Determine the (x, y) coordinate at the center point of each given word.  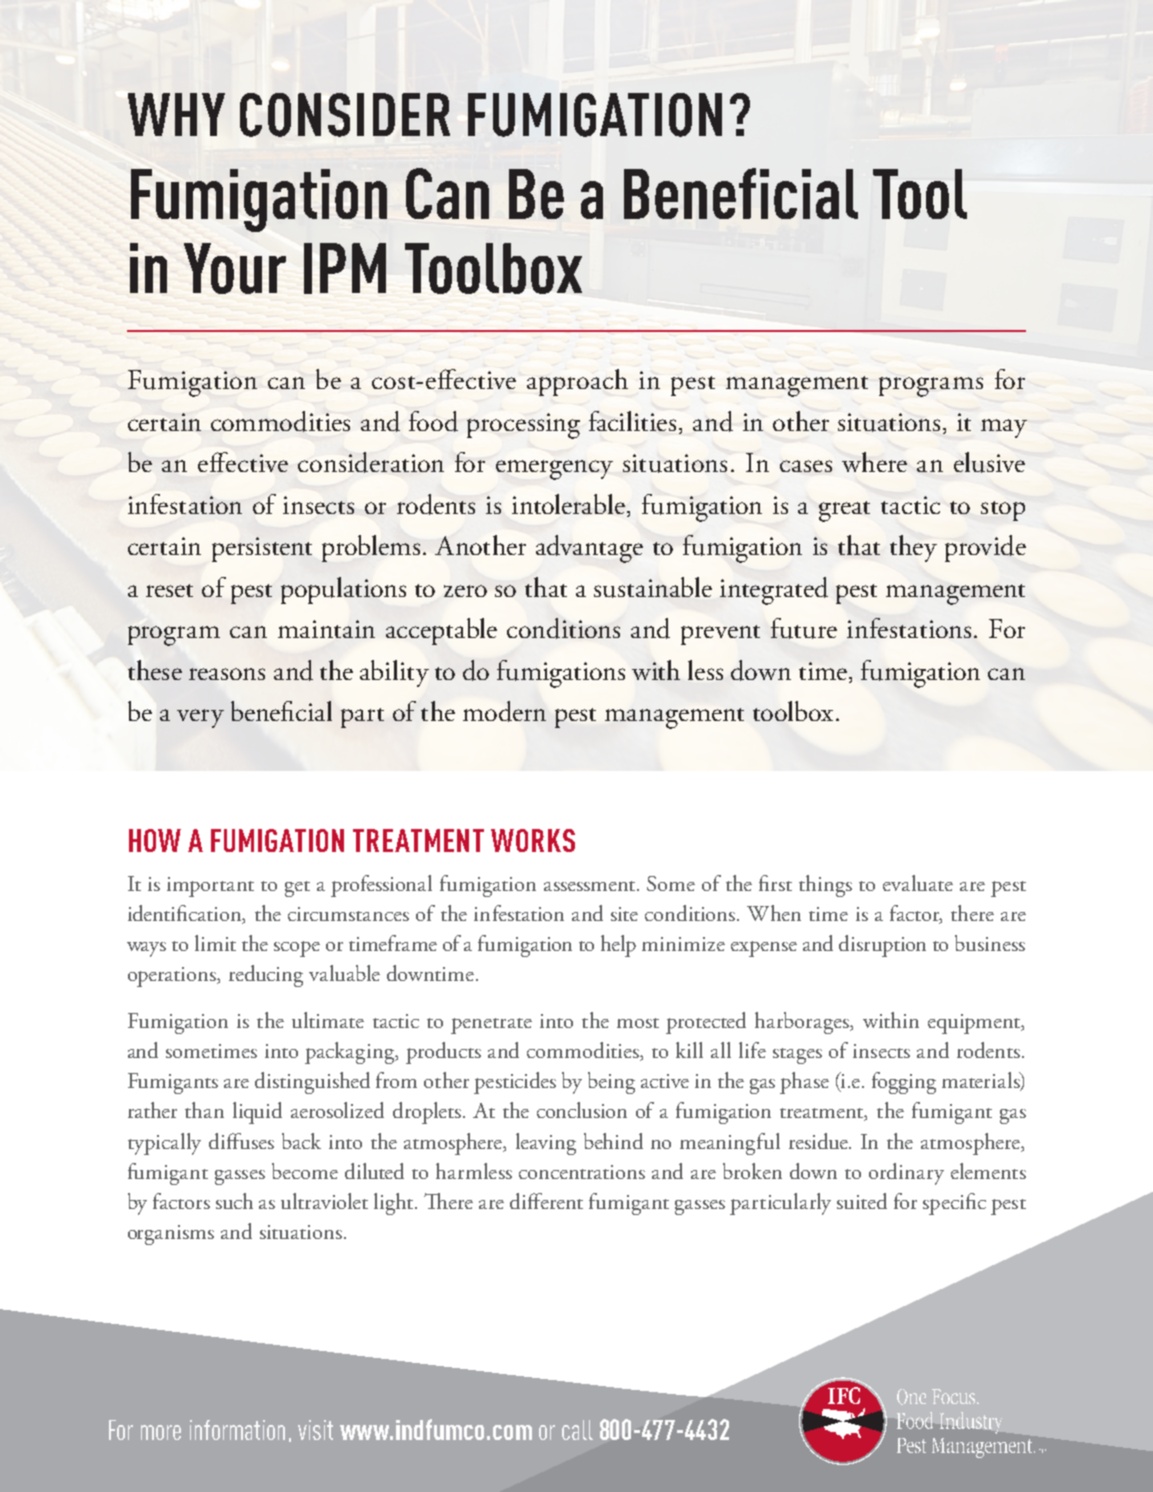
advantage (589, 549)
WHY (176, 114)
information (237, 1430)
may (1004, 428)
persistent (262, 549)
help (618, 946)
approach (577, 382)
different (546, 1201)
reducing (266, 976)
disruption (882, 946)
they (913, 548)
